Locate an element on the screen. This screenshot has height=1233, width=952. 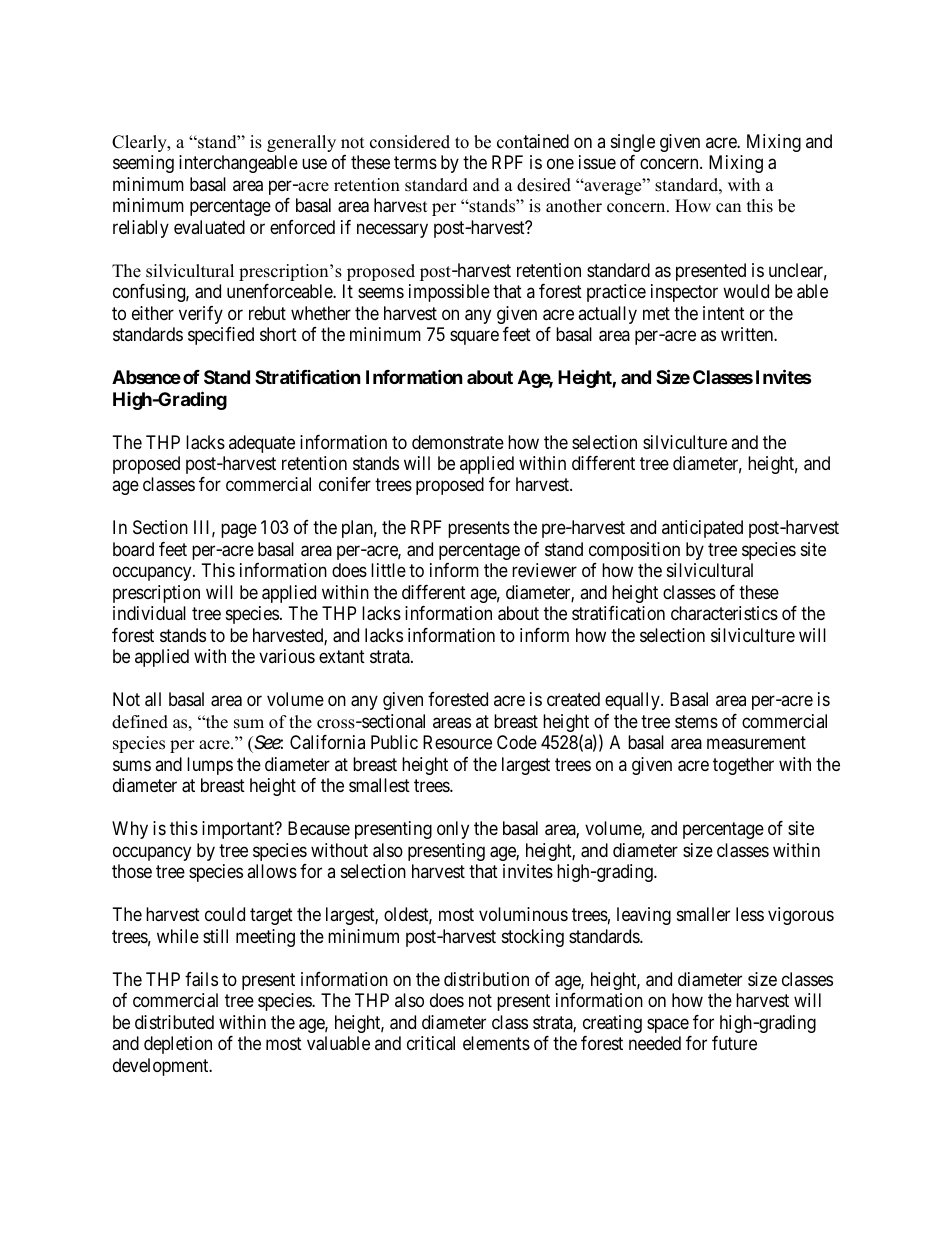
seeming is located at coordinates (143, 164).
